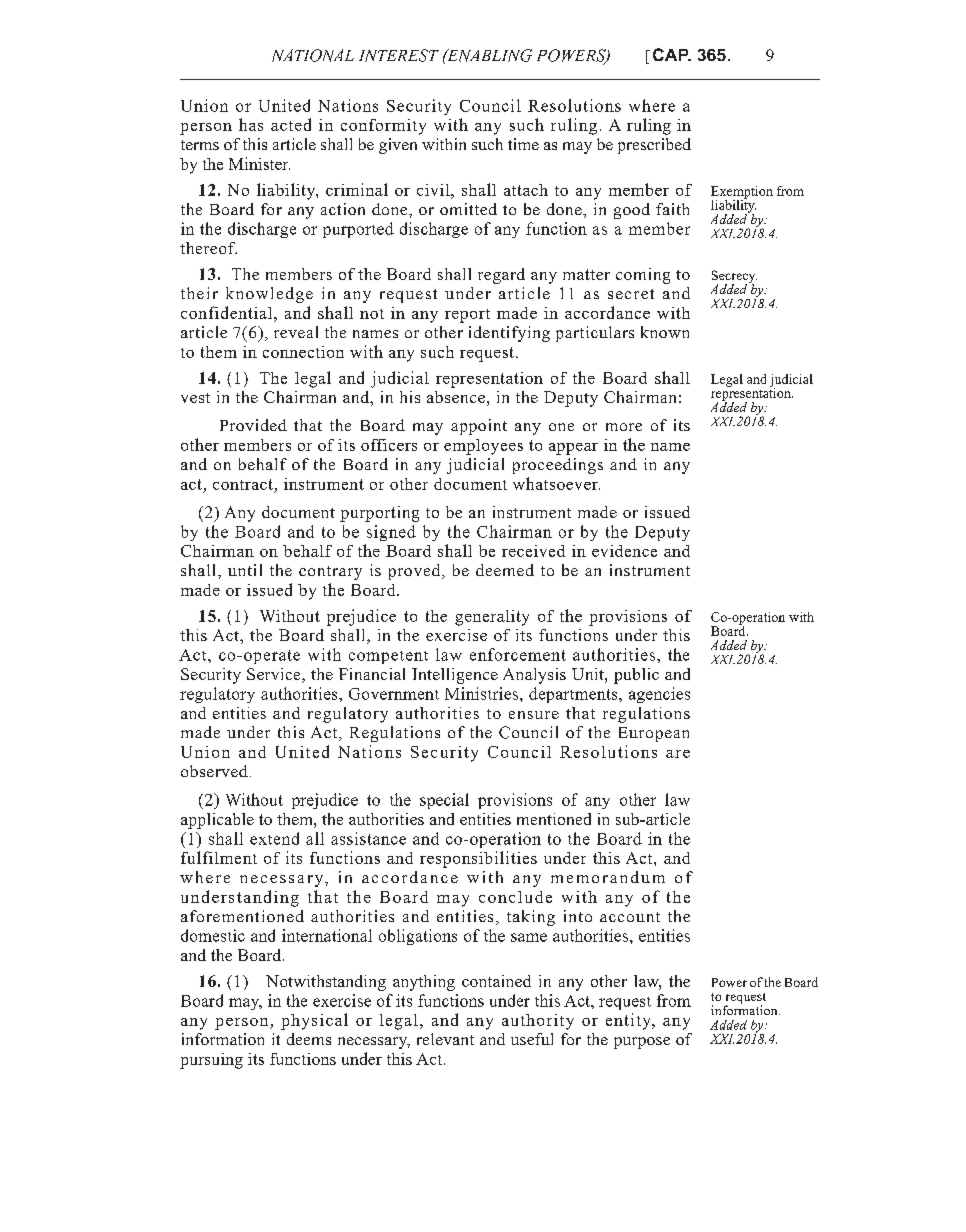 The image size is (966, 1232). I want to click on prescribed, so click(654, 146).
